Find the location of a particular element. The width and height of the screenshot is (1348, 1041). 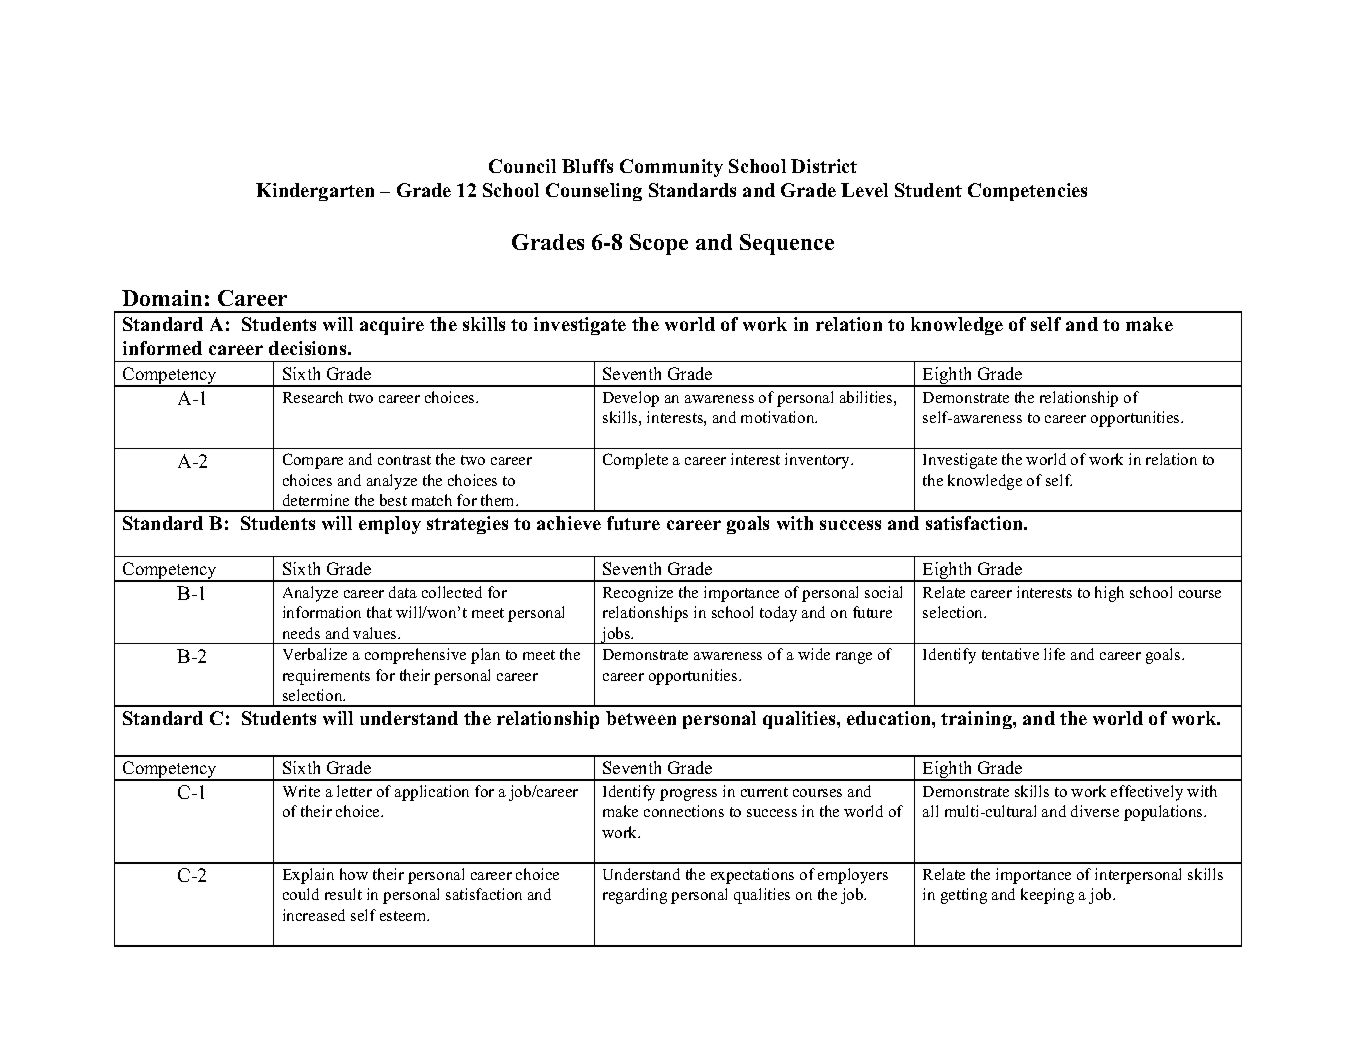

high is located at coordinates (1109, 594).
